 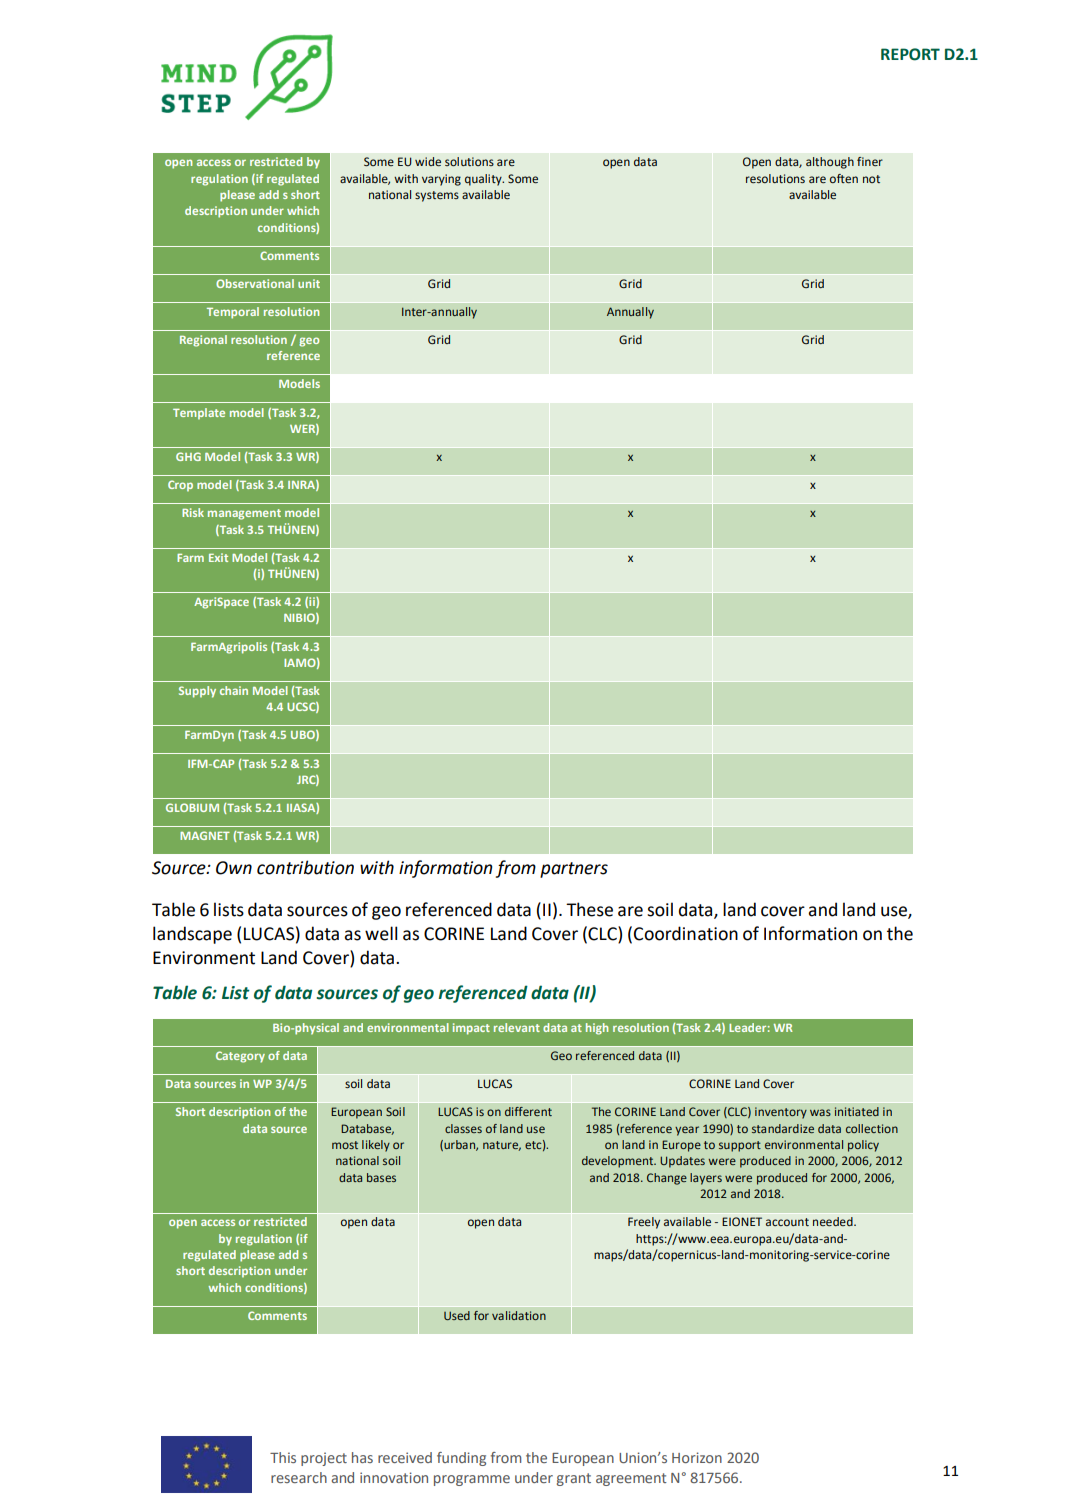 What do you see at coordinates (830, 163) in the page?
I see `although` at bounding box center [830, 163].
